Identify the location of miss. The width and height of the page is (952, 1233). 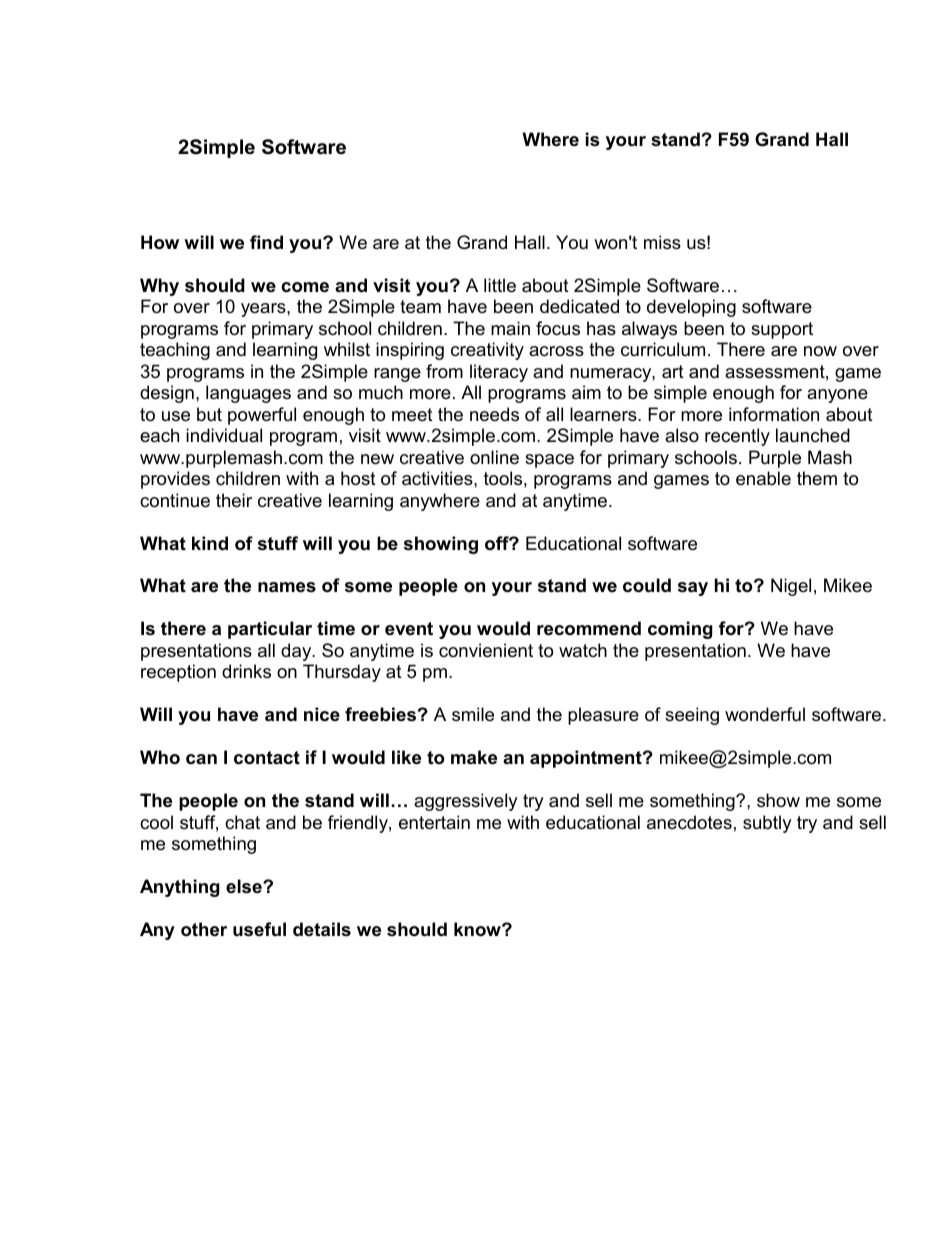
(662, 242).
